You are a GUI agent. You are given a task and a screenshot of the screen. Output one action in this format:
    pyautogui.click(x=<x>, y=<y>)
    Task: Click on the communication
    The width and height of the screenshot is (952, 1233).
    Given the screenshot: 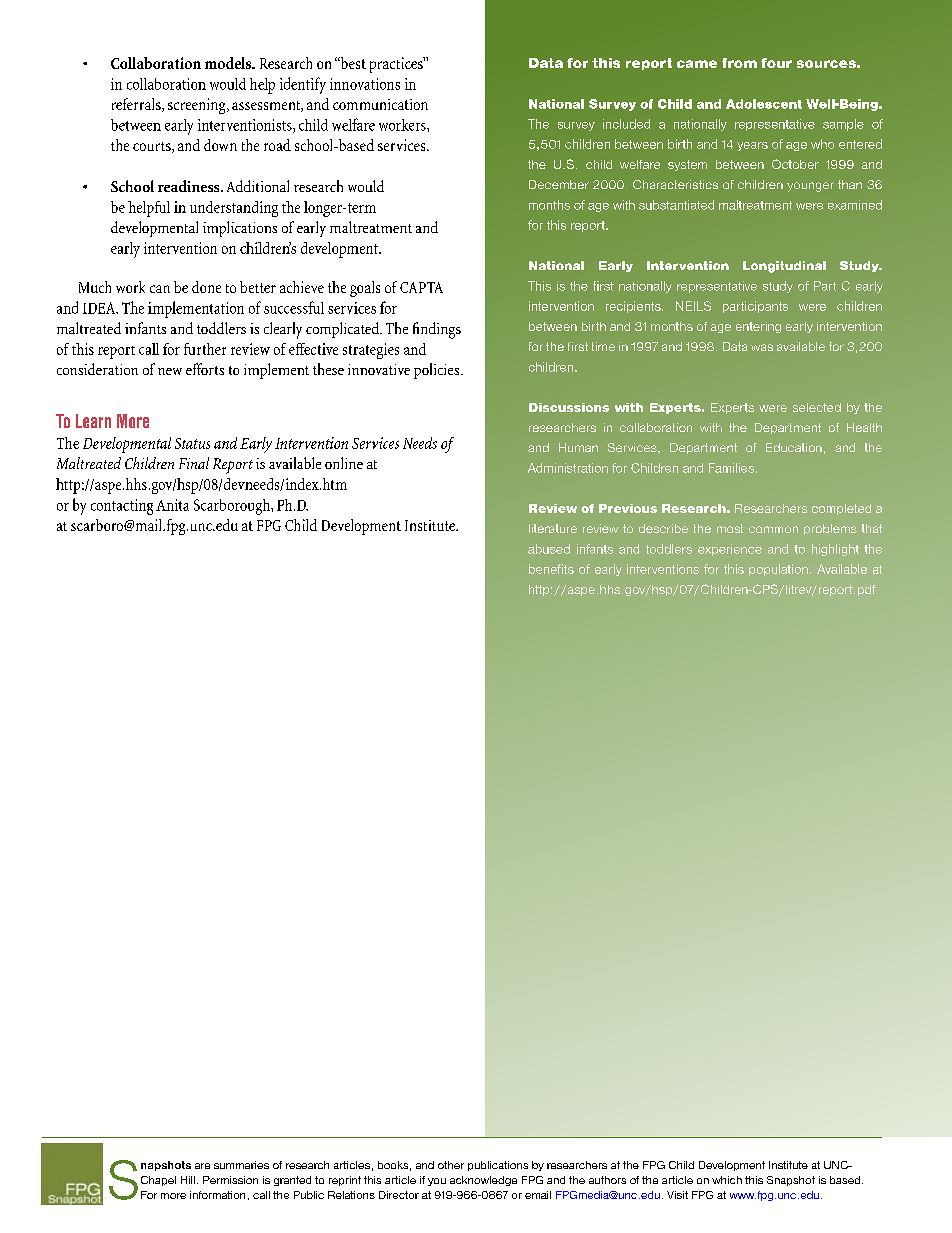 What is the action you would take?
    pyautogui.click(x=380, y=104)
